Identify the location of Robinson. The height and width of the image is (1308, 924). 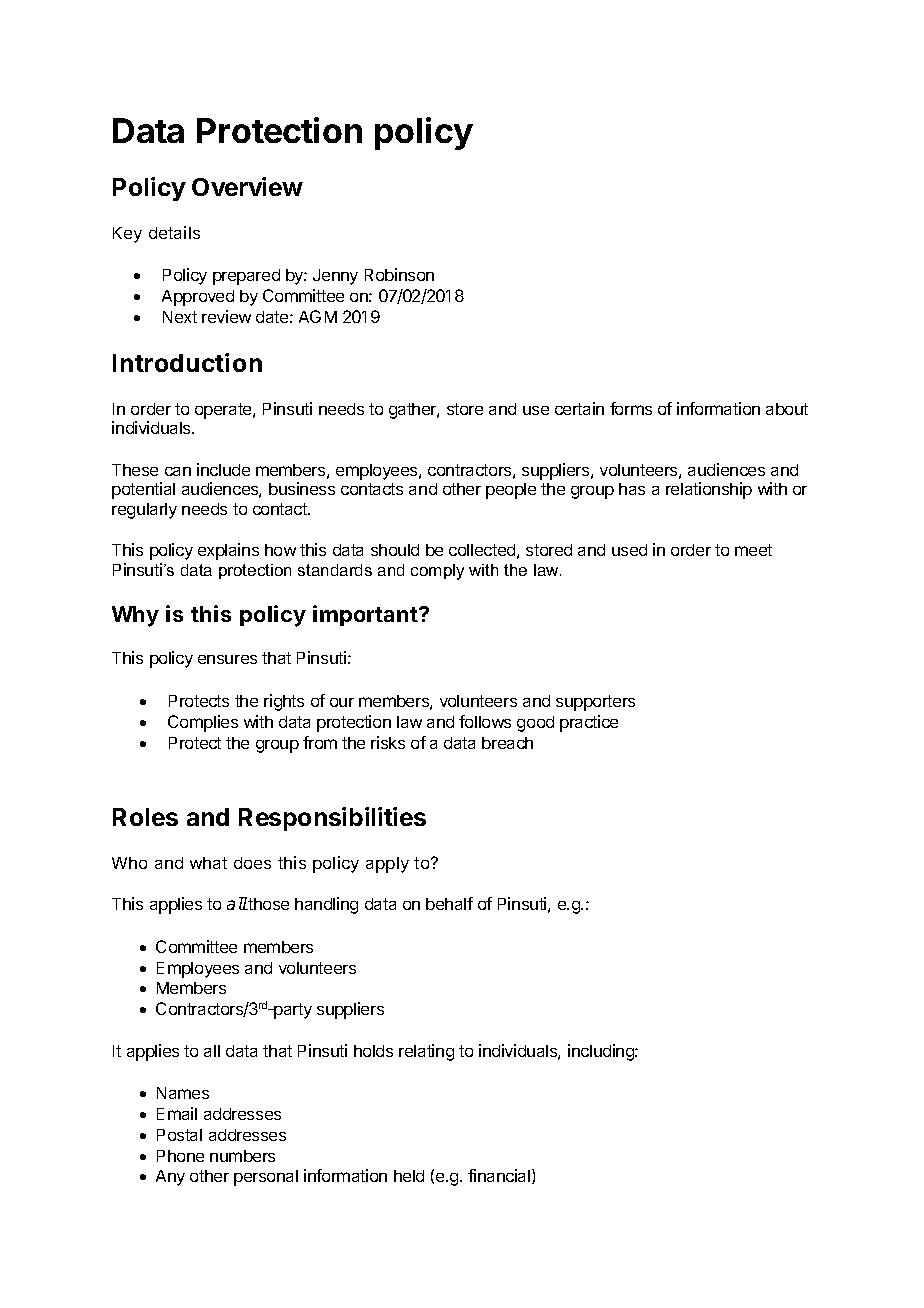
(399, 274).
